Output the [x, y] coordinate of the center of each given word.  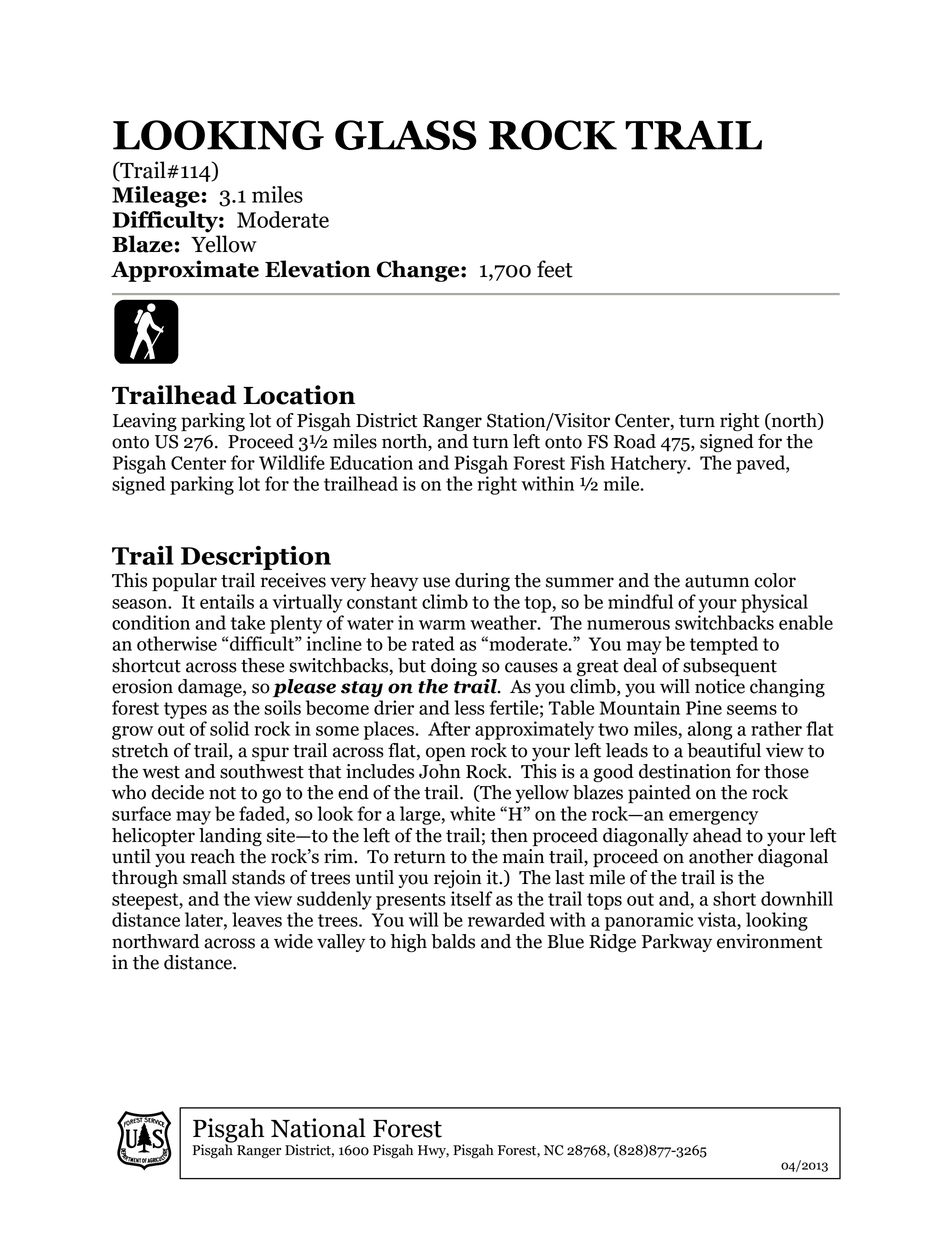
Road [635, 441]
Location [299, 395]
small [205, 877]
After [449, 728]
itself [471, 898]
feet [555, 269]
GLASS [406, 135]
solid [229, 728]
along [710, 730]
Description [256, 558]
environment [770, 941]
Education [371, 462]
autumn [717, 581]
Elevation [318, 269]
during [482, 582]
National [318, 1128]
